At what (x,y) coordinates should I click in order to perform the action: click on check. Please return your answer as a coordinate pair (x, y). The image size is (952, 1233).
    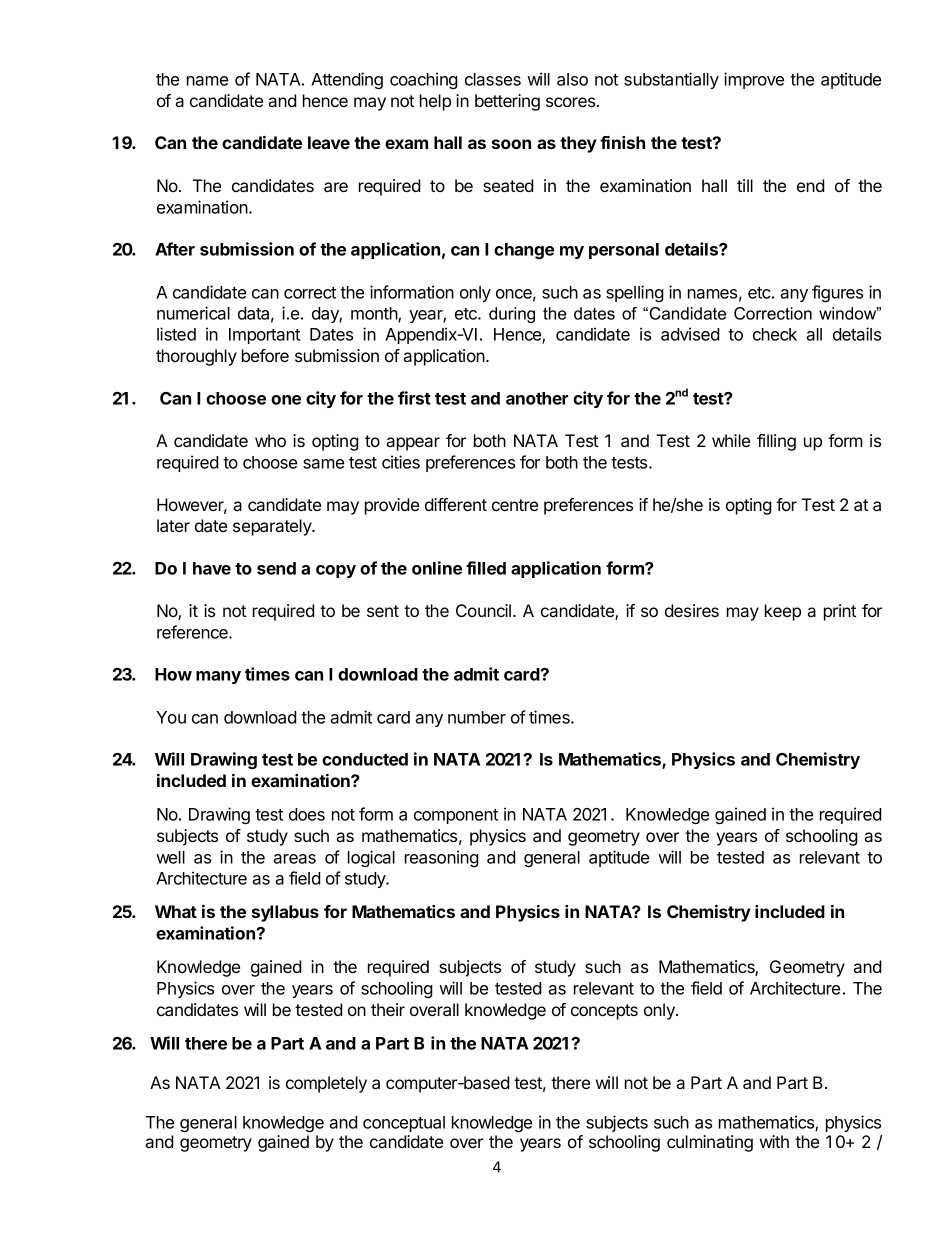
    Looking at the image, I should click on (775, 334).
